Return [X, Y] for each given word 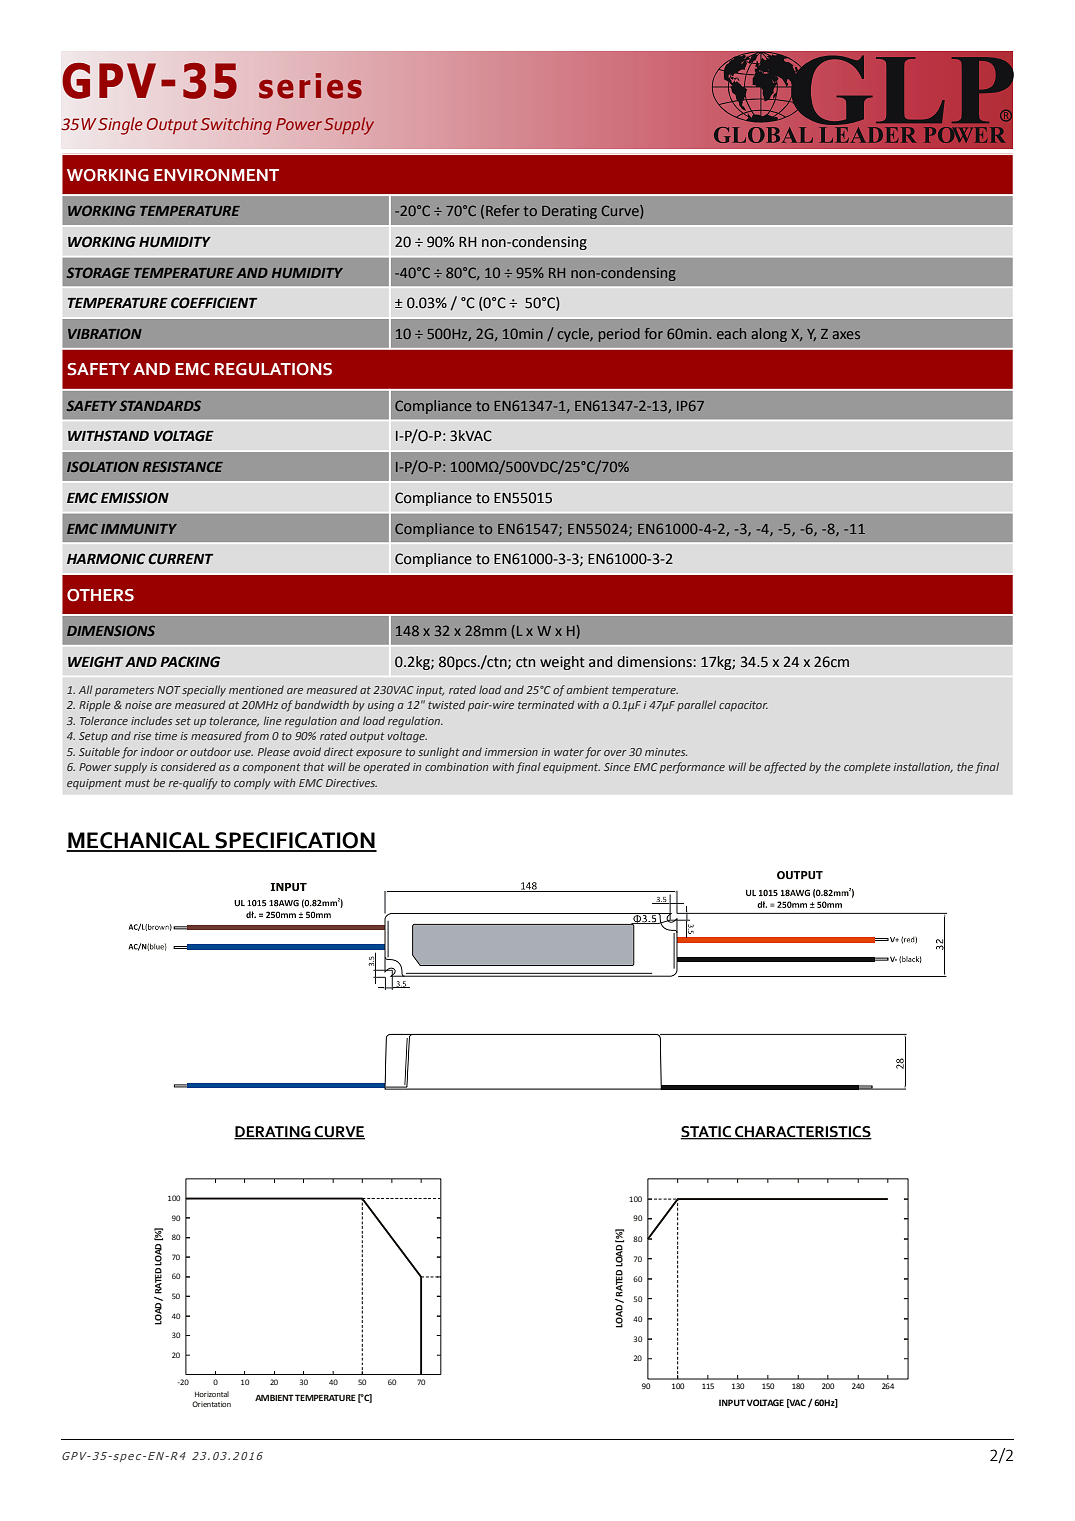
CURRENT [181, 559]
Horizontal [212, 1394]
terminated [546, 704]
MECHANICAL [139, 841]
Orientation [211, 1404]
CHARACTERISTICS [802, 1133]
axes [846, 335]
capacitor [743, 706]
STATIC [707, 1133]
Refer [502, 210]
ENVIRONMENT [216, 175]
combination [456, 766]
